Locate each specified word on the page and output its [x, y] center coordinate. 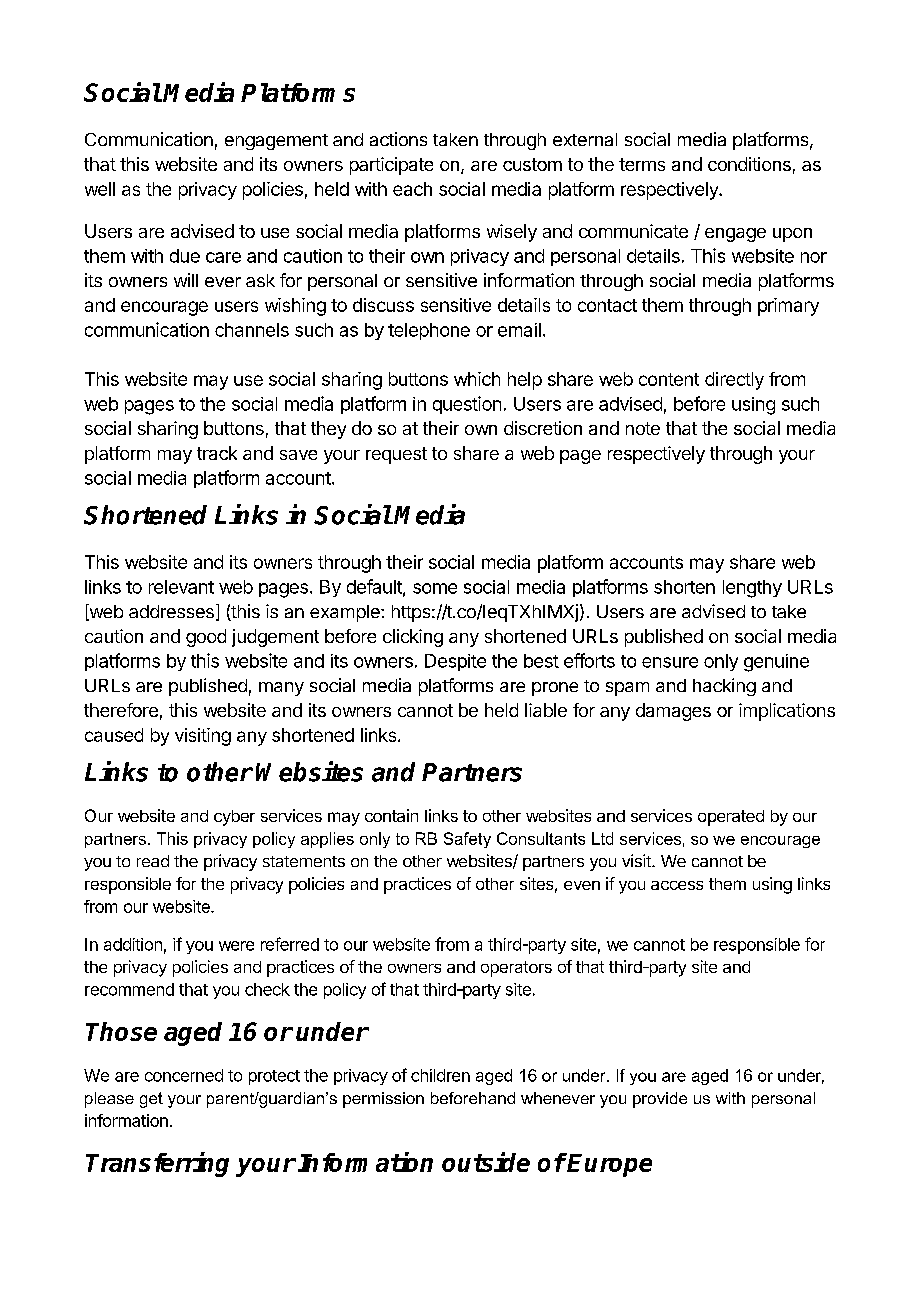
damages [673, 712]
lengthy [752, 589]
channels [252, 330]
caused [114, 735]
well [100, 189]
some [435, 588]
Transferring [157, 1164]
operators [516, 969]
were [236, 946]
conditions [749, 164]
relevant [181, 587]
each [412, 189]
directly [734, 381]
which [477, 379]
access [677, 885]
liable [546, 710]
